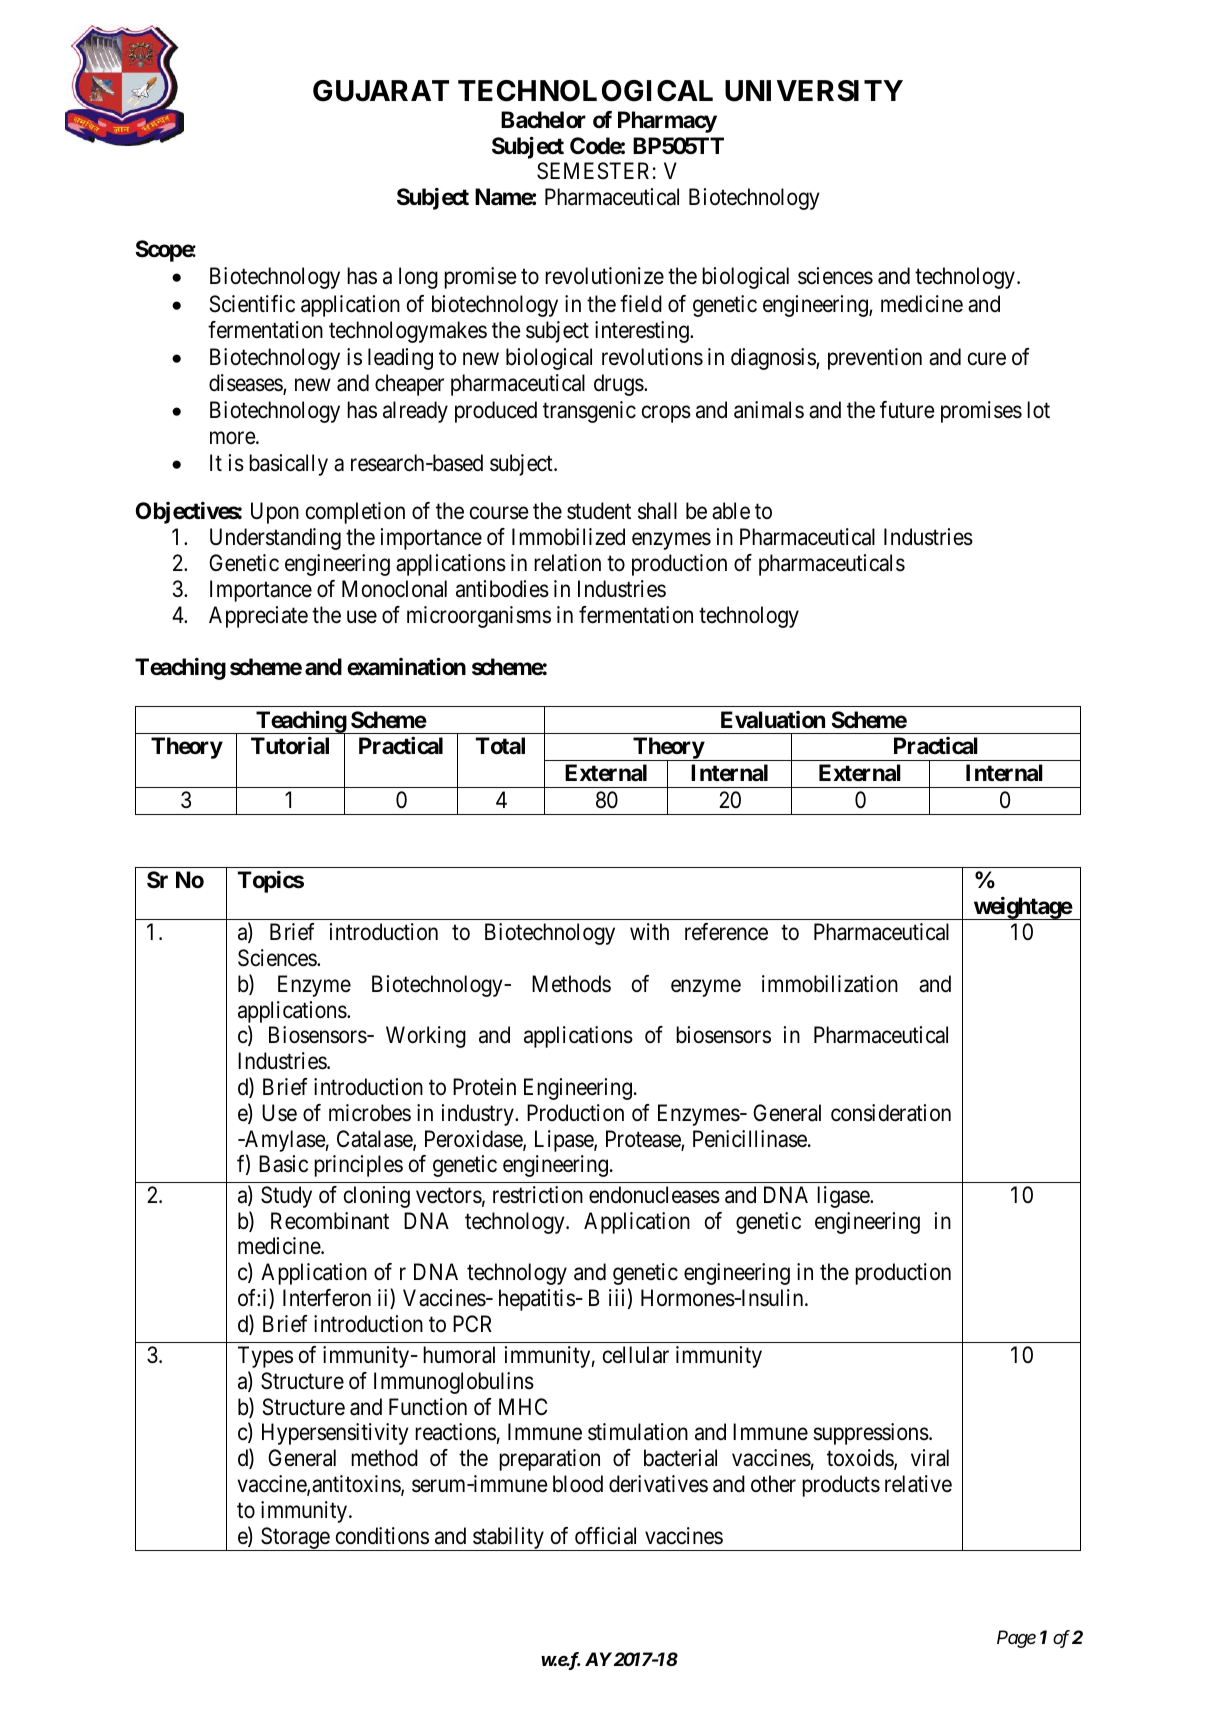  What do you see at coordinates (667, 122) in the screenshot?
I see `Pharmacy` at bounding box center [667, 122].
